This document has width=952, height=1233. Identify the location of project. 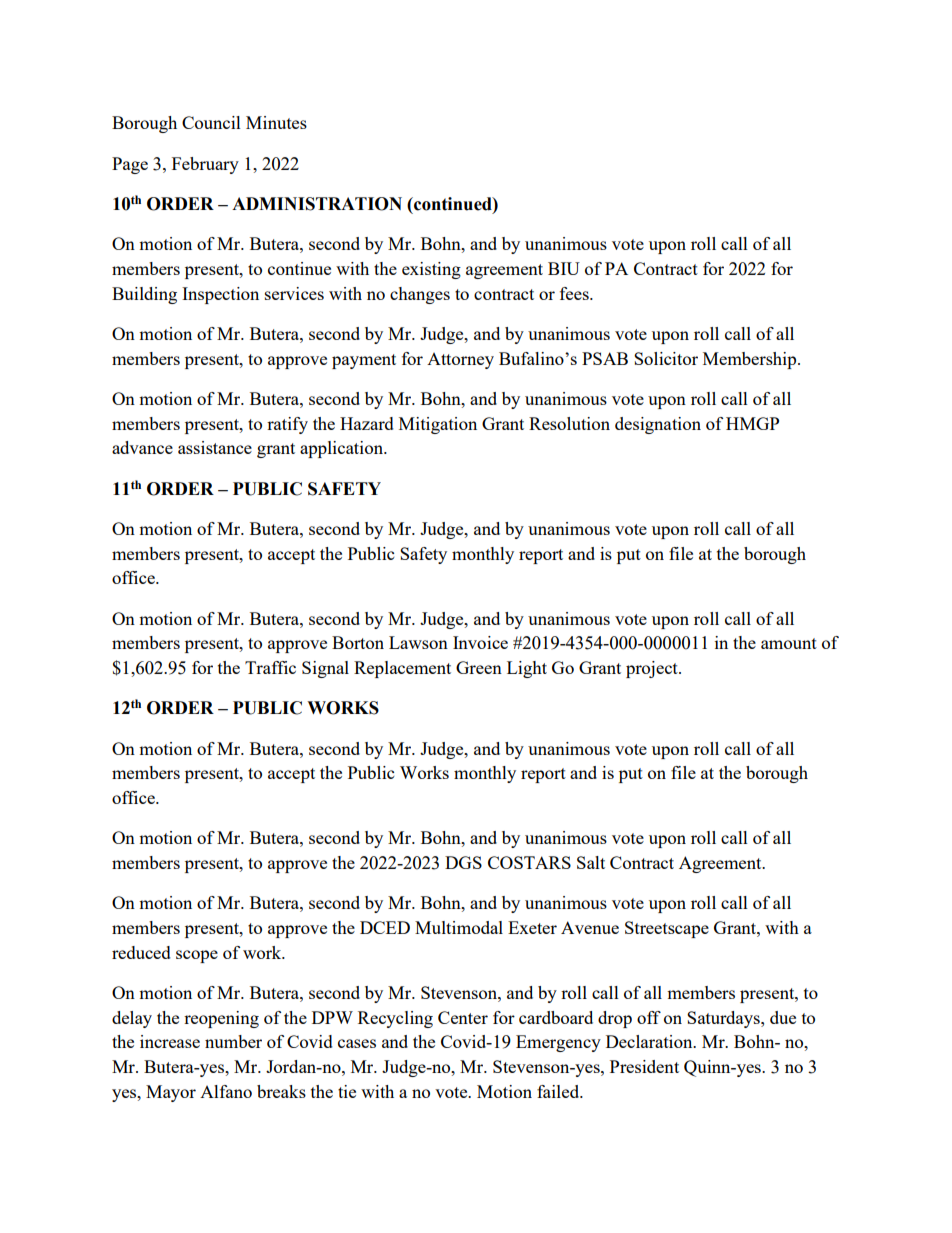
(653, 669).
